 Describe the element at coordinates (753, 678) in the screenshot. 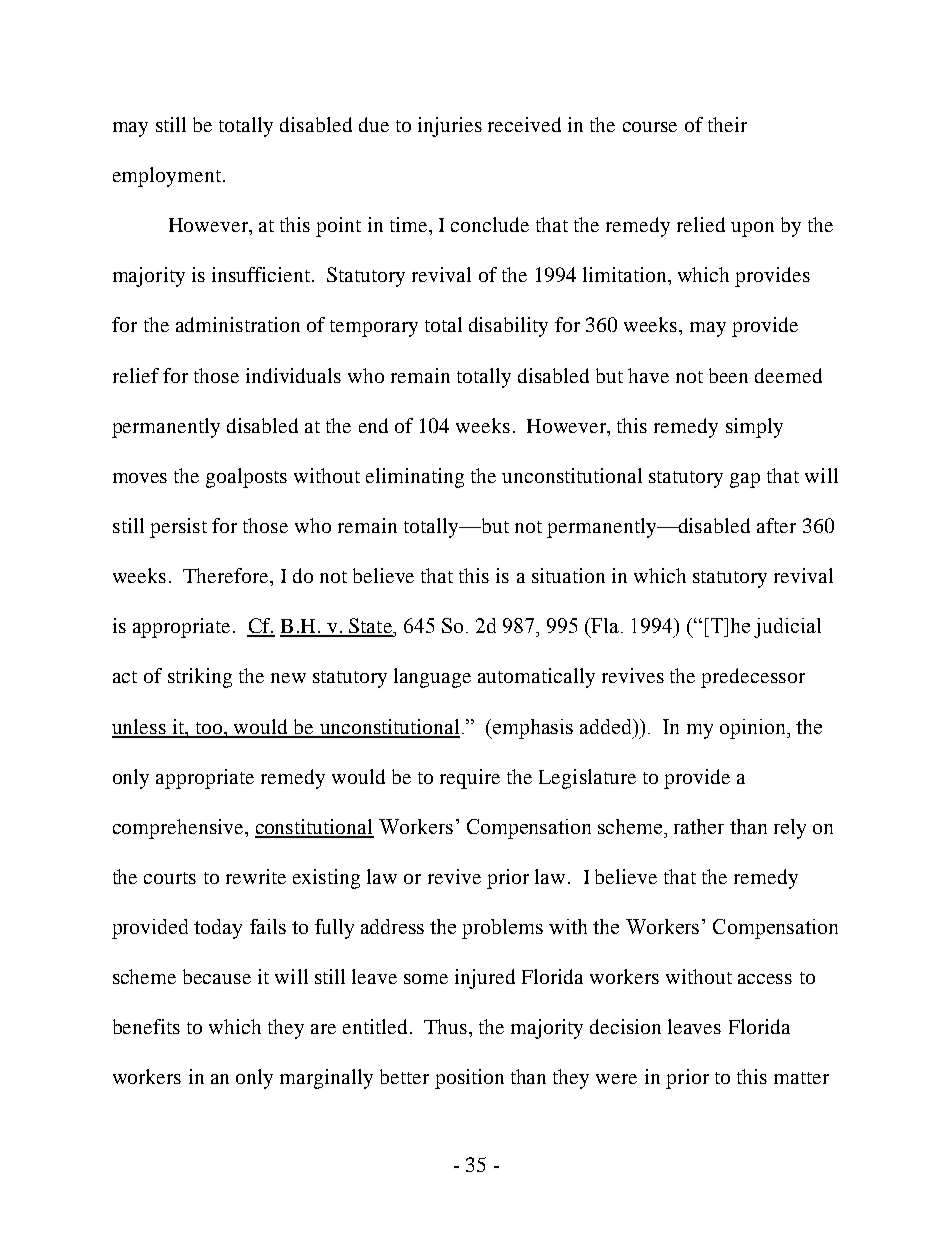

I see `predecessor` at that location.
